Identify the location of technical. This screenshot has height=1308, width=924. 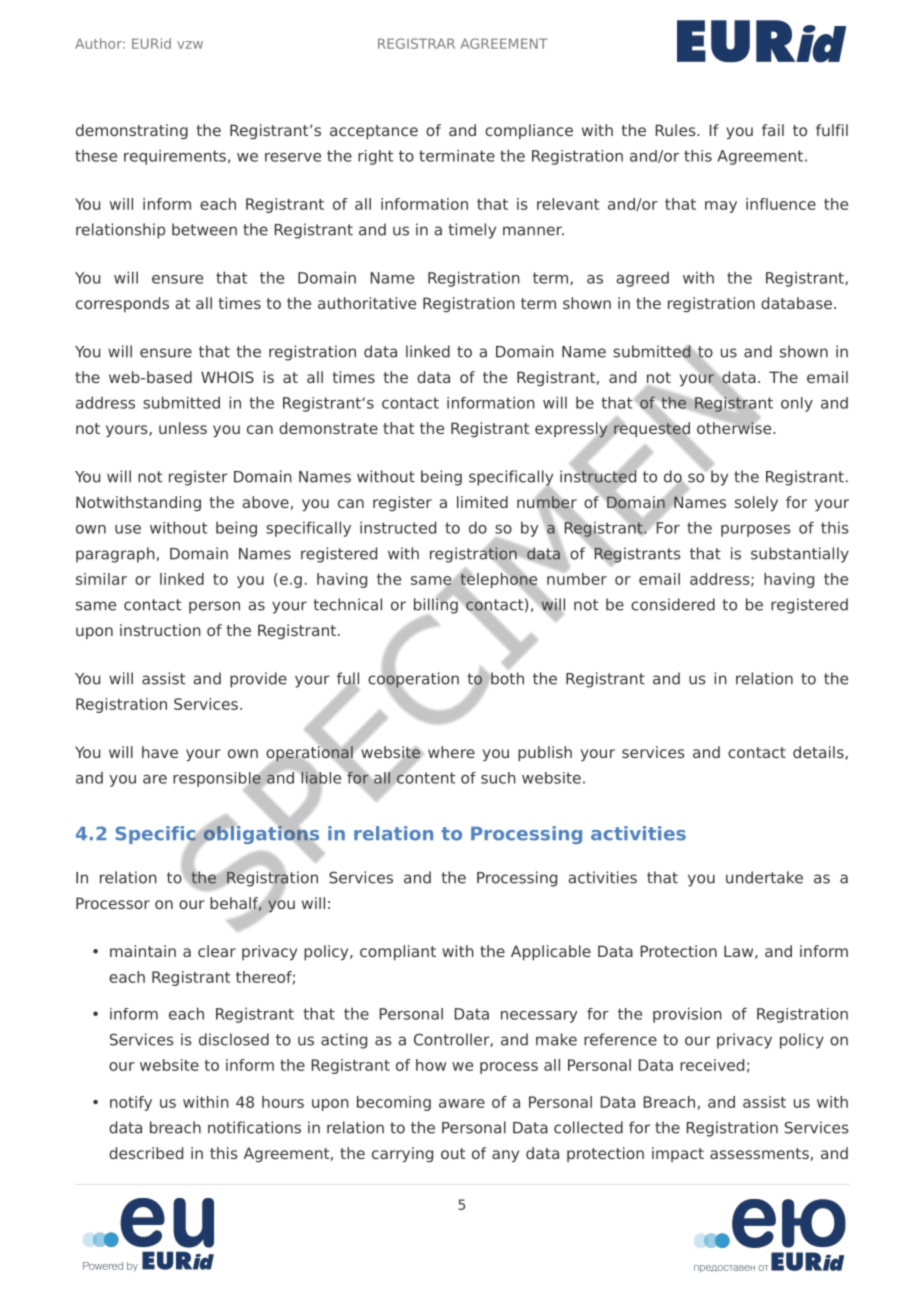
(347, 604).
